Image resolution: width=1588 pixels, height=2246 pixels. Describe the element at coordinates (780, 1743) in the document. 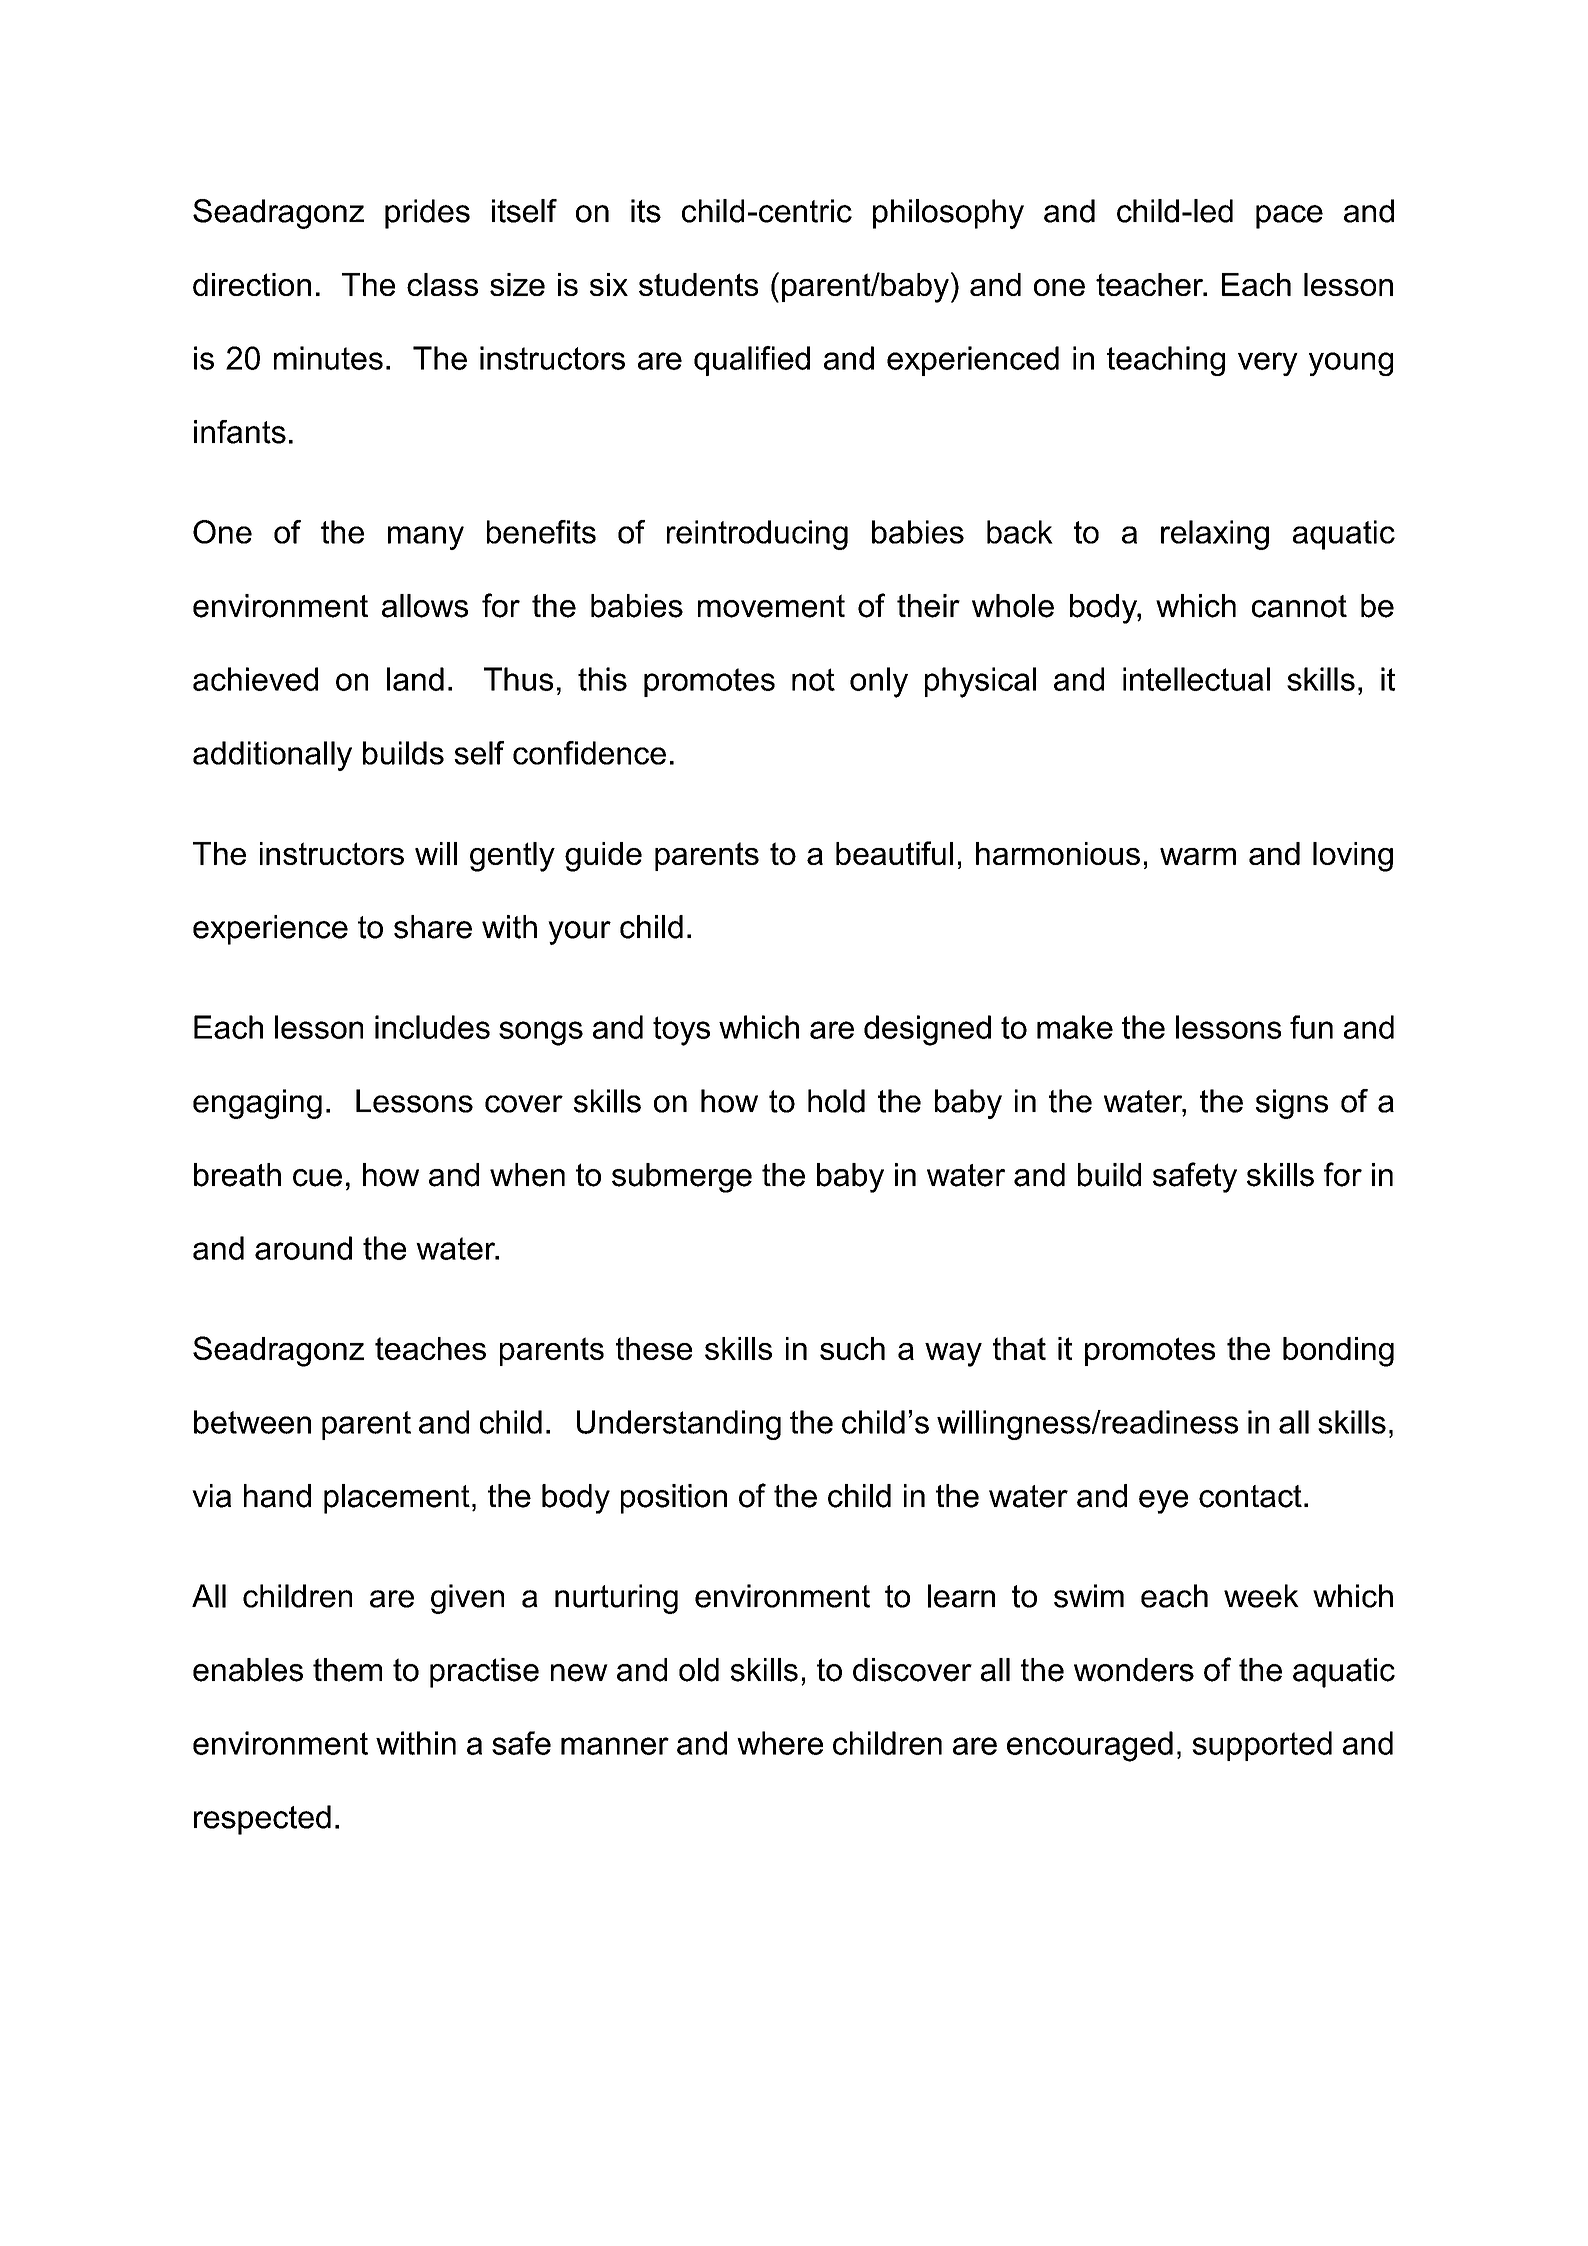

I see `where` at that location.
